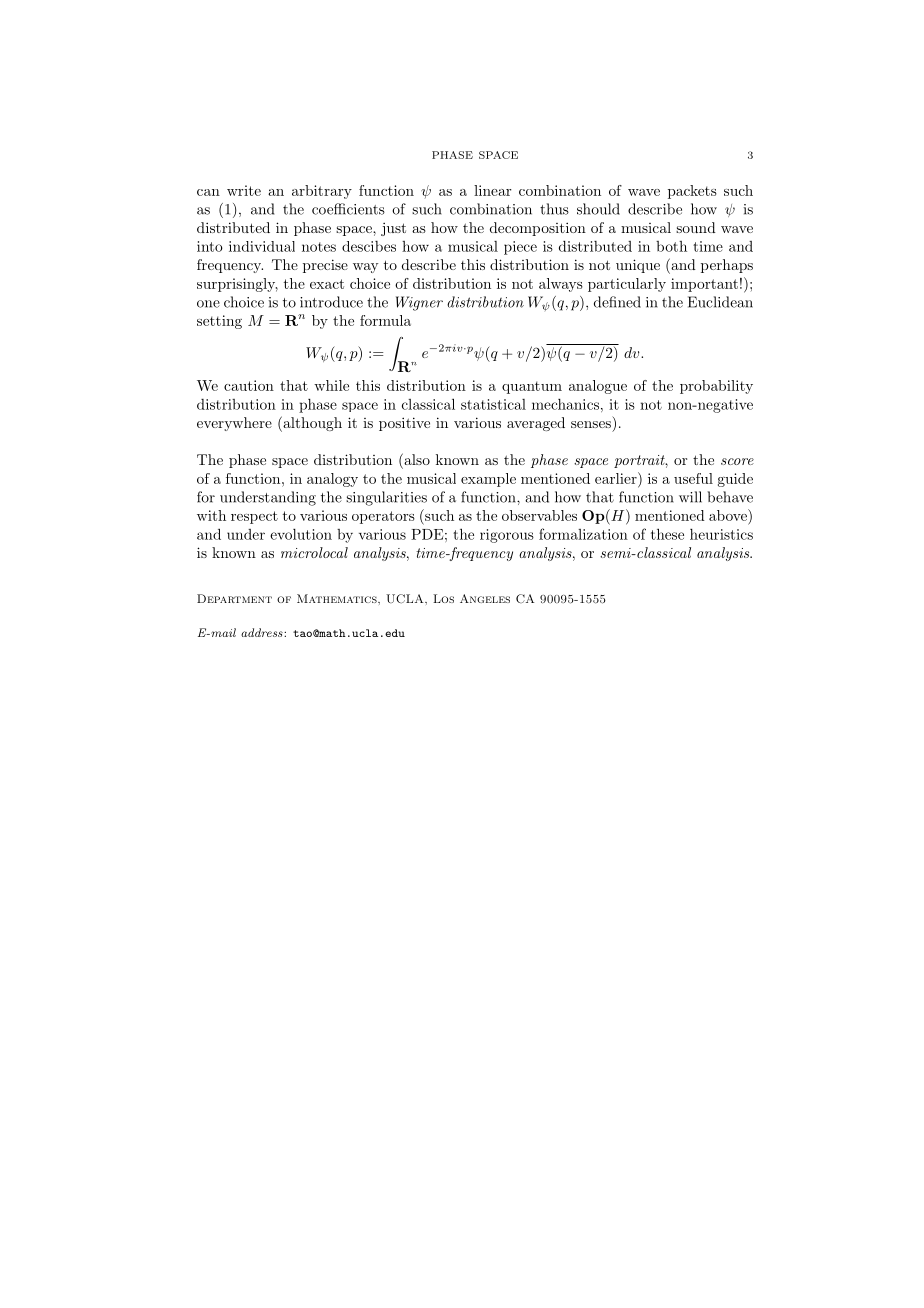 Image resolution: width=924 pixels, height=1308 pixels. What do you see at coordinates (332, 480) in the page?
I see `analogy` at bounding box center [332, 480].
